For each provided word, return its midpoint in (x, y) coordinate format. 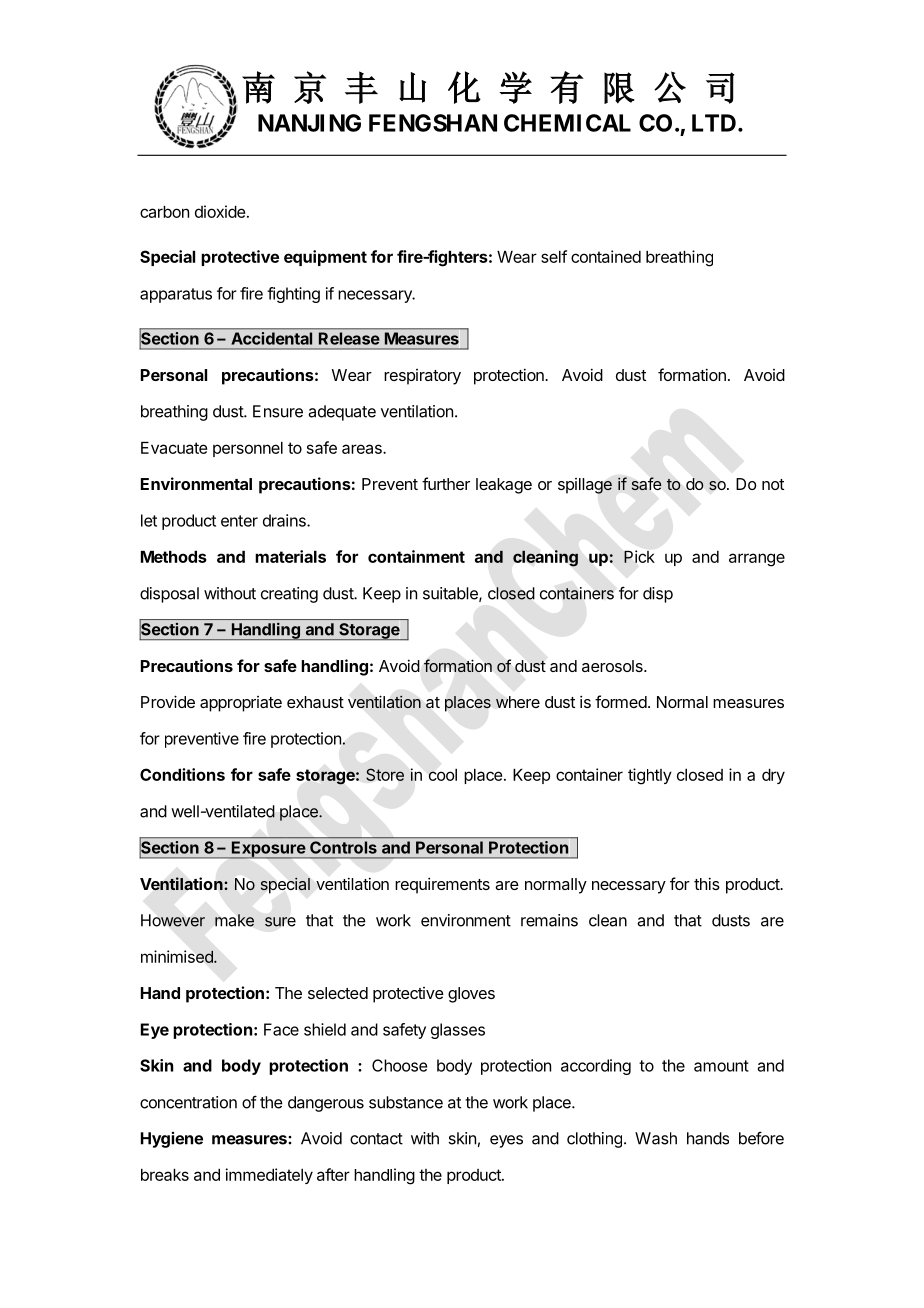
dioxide (220, 211)
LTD (714, 123)
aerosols (613, 666)
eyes (506, 1141)
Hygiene (172, 1140)
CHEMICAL (567, 123)
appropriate (241, 704)
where (518, 702)
